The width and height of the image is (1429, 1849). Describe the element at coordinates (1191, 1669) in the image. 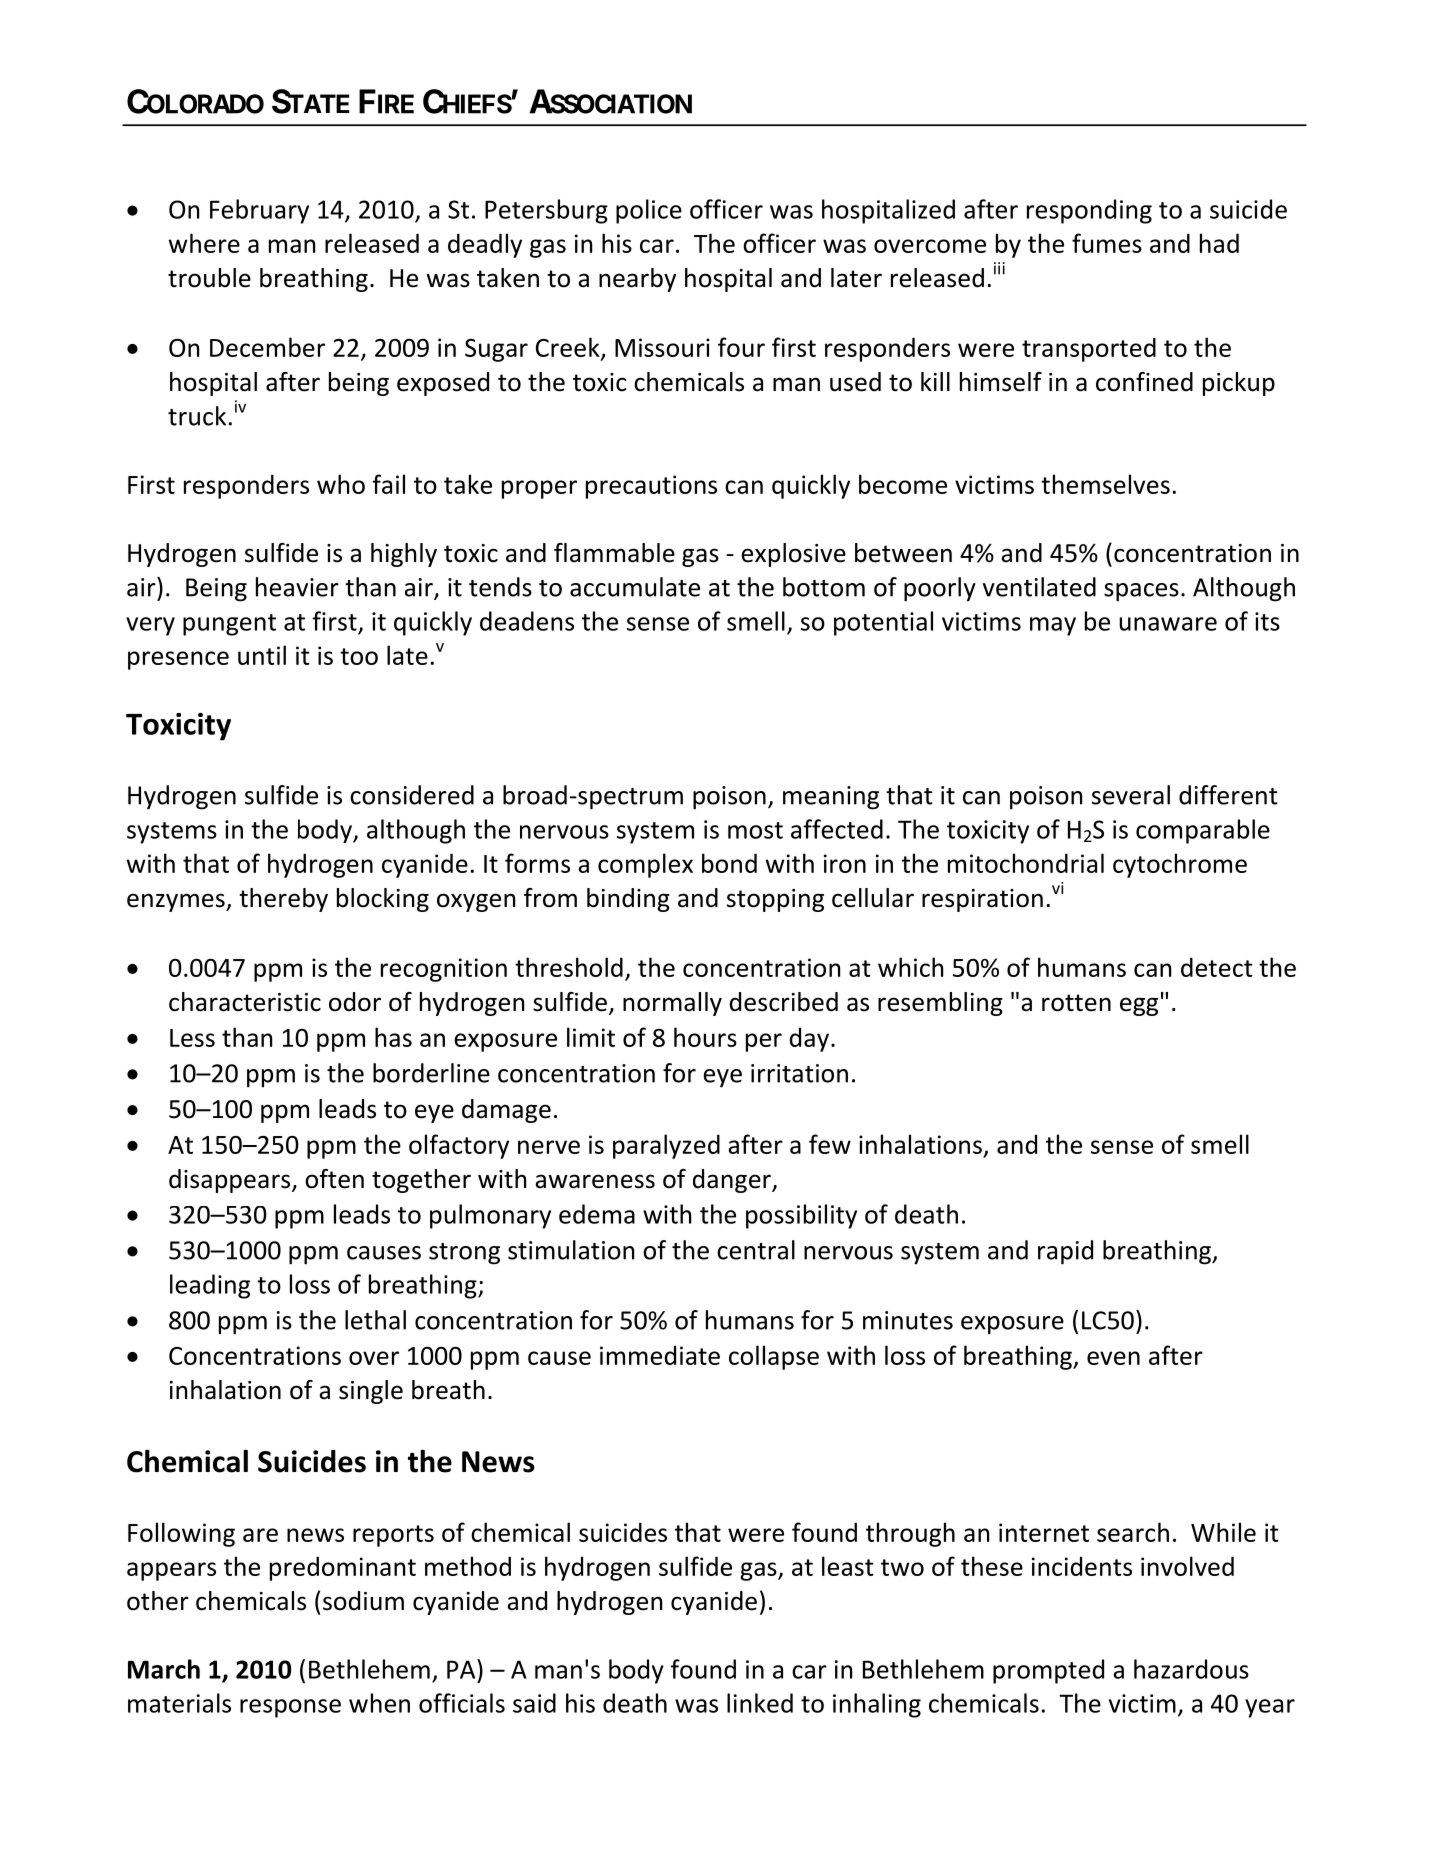

I see `hazardous` at that location.
